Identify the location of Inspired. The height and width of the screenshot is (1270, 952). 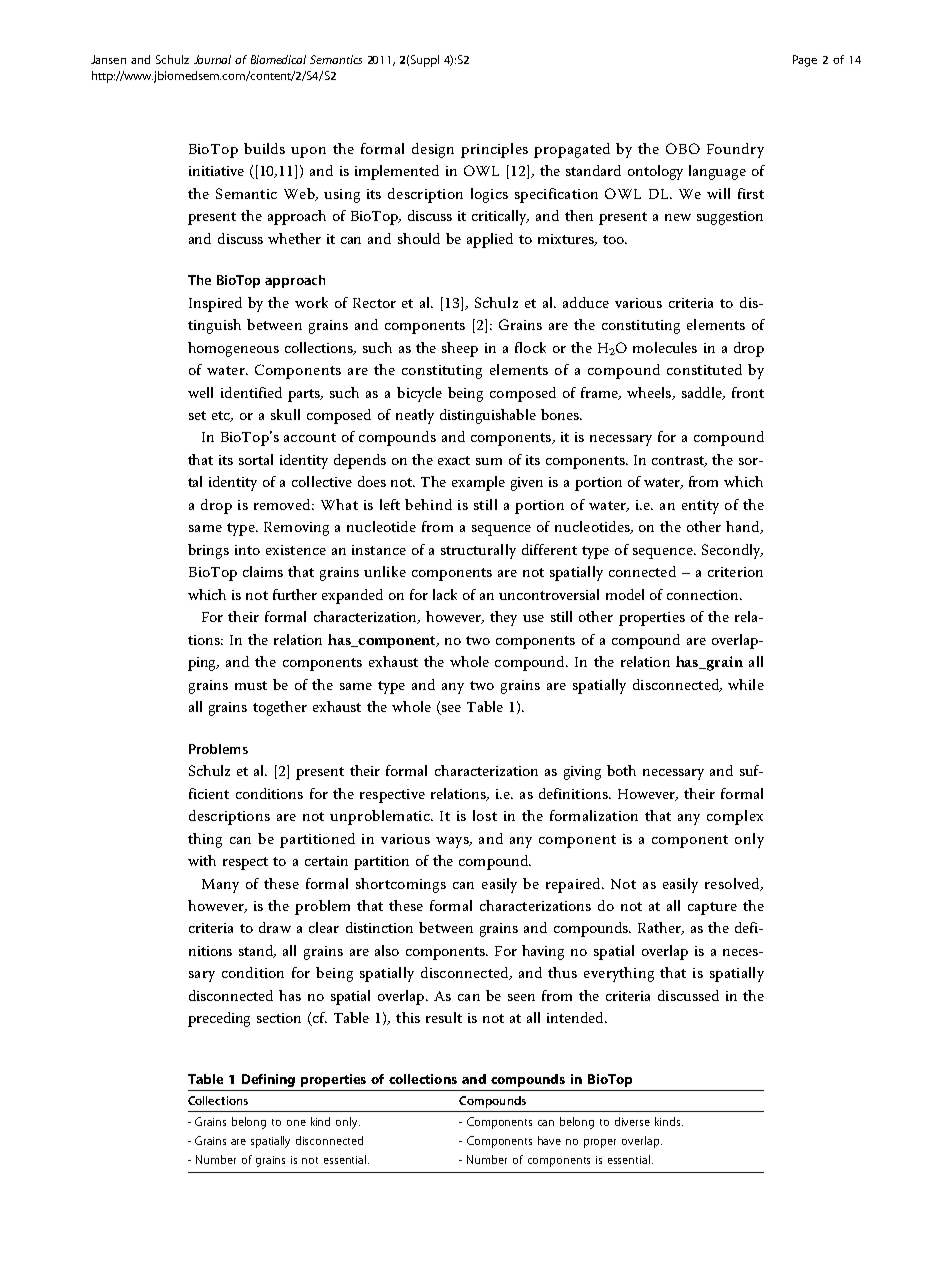
(215, 304).
